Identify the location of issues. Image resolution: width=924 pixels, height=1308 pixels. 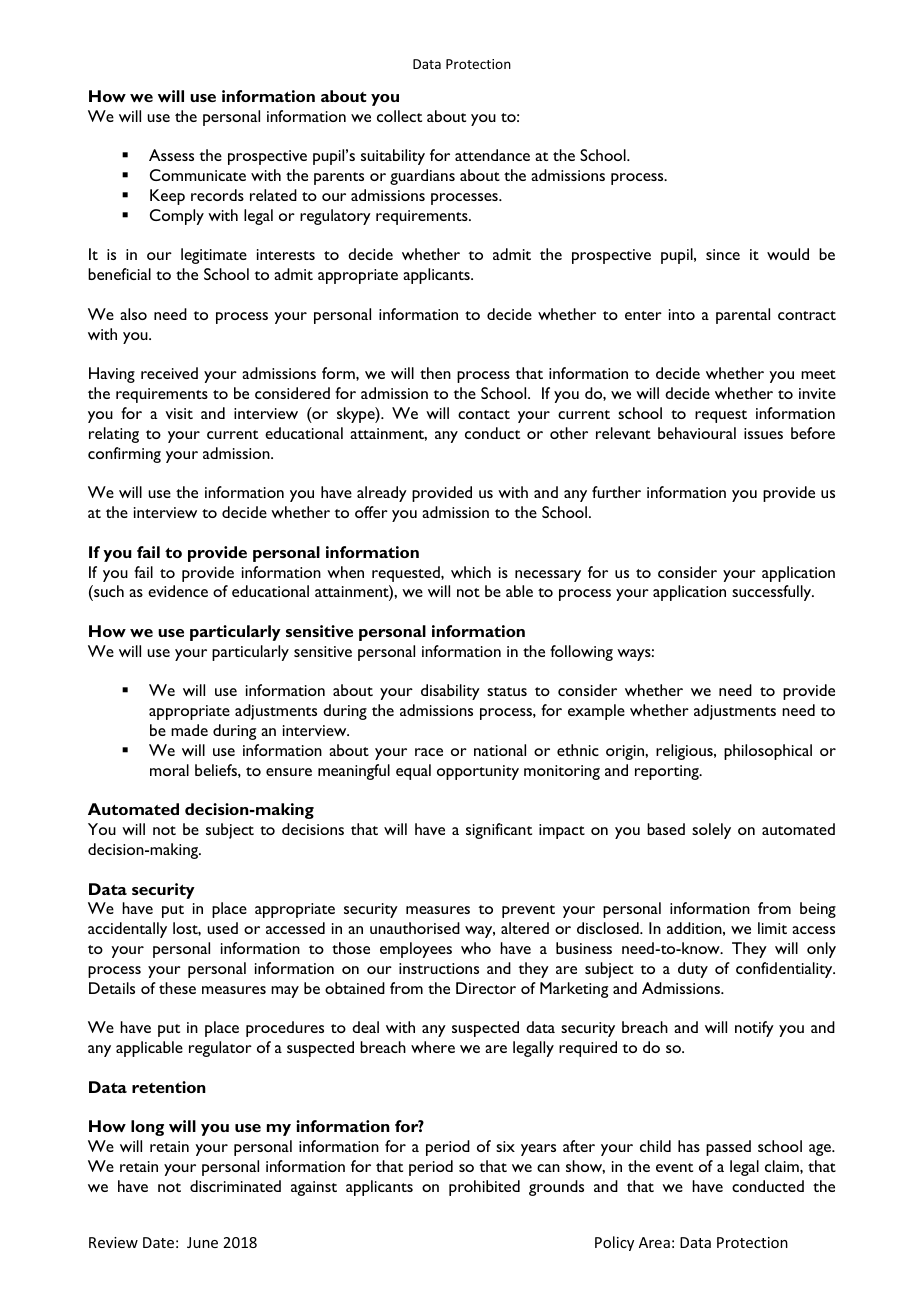
(763, 433).
